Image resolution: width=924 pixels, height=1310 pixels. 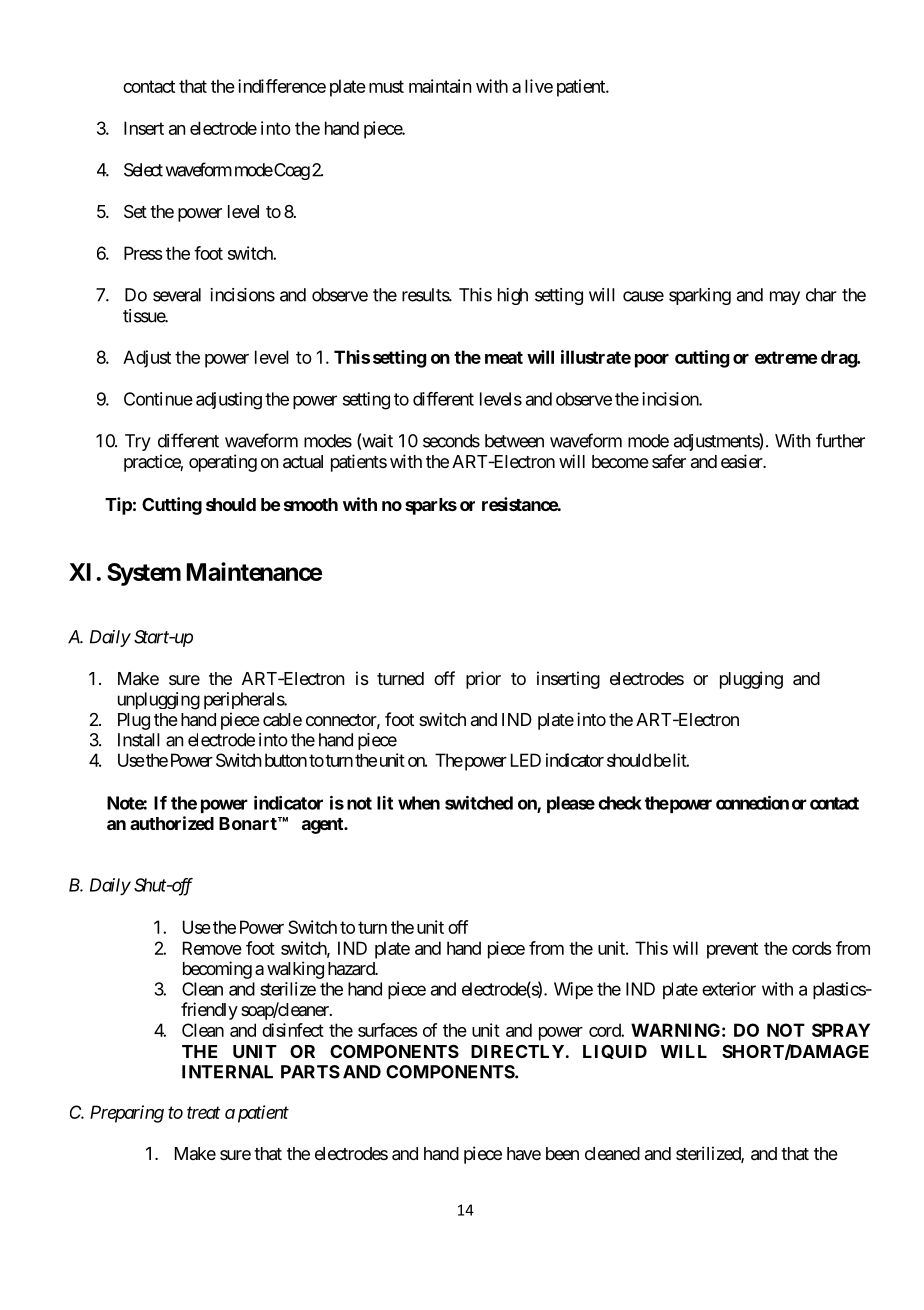 What do you see at coordinates (483, 680) in the screenshot?
I see `prior` at bounding box center [483, 680].
